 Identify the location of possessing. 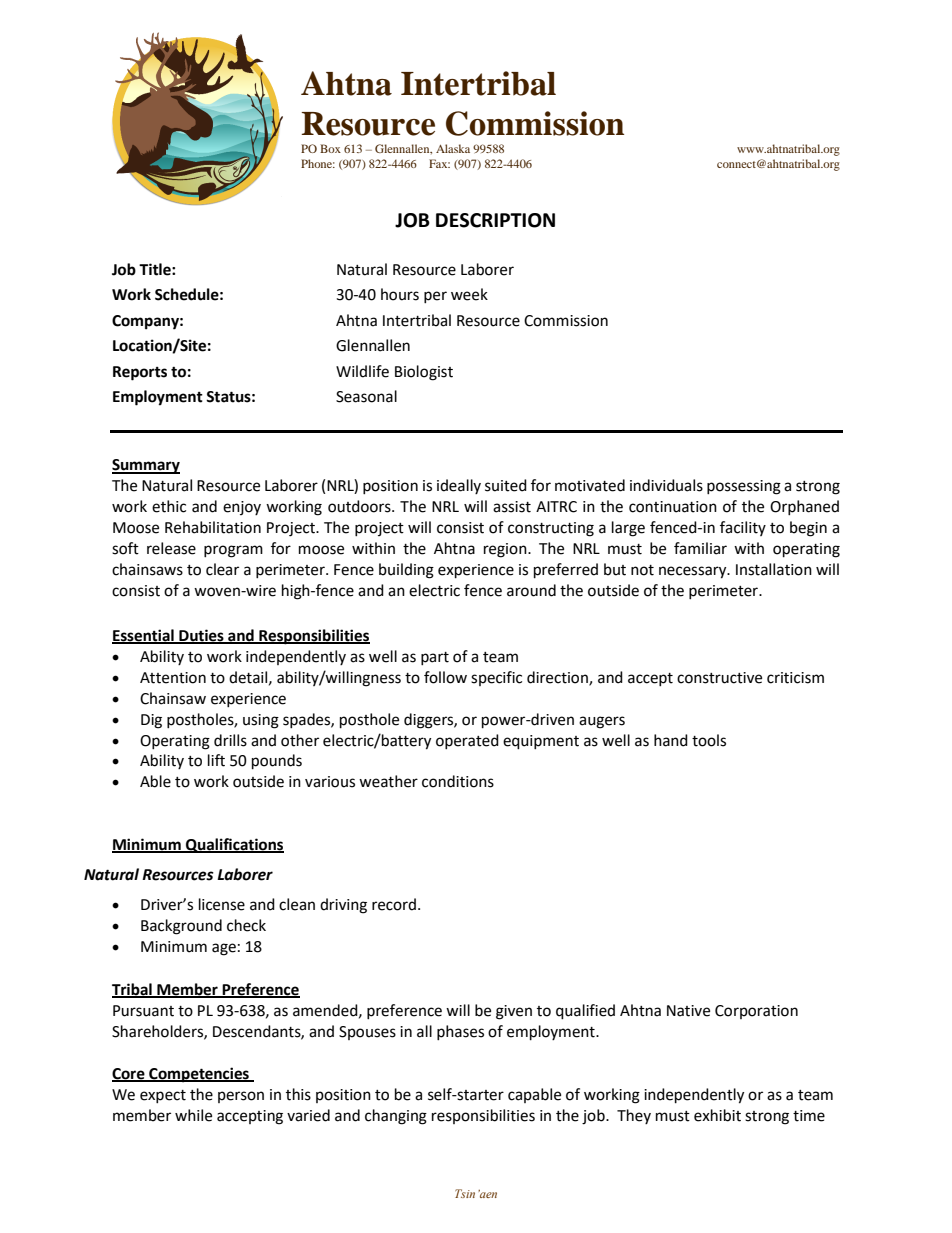
(744, 487).
